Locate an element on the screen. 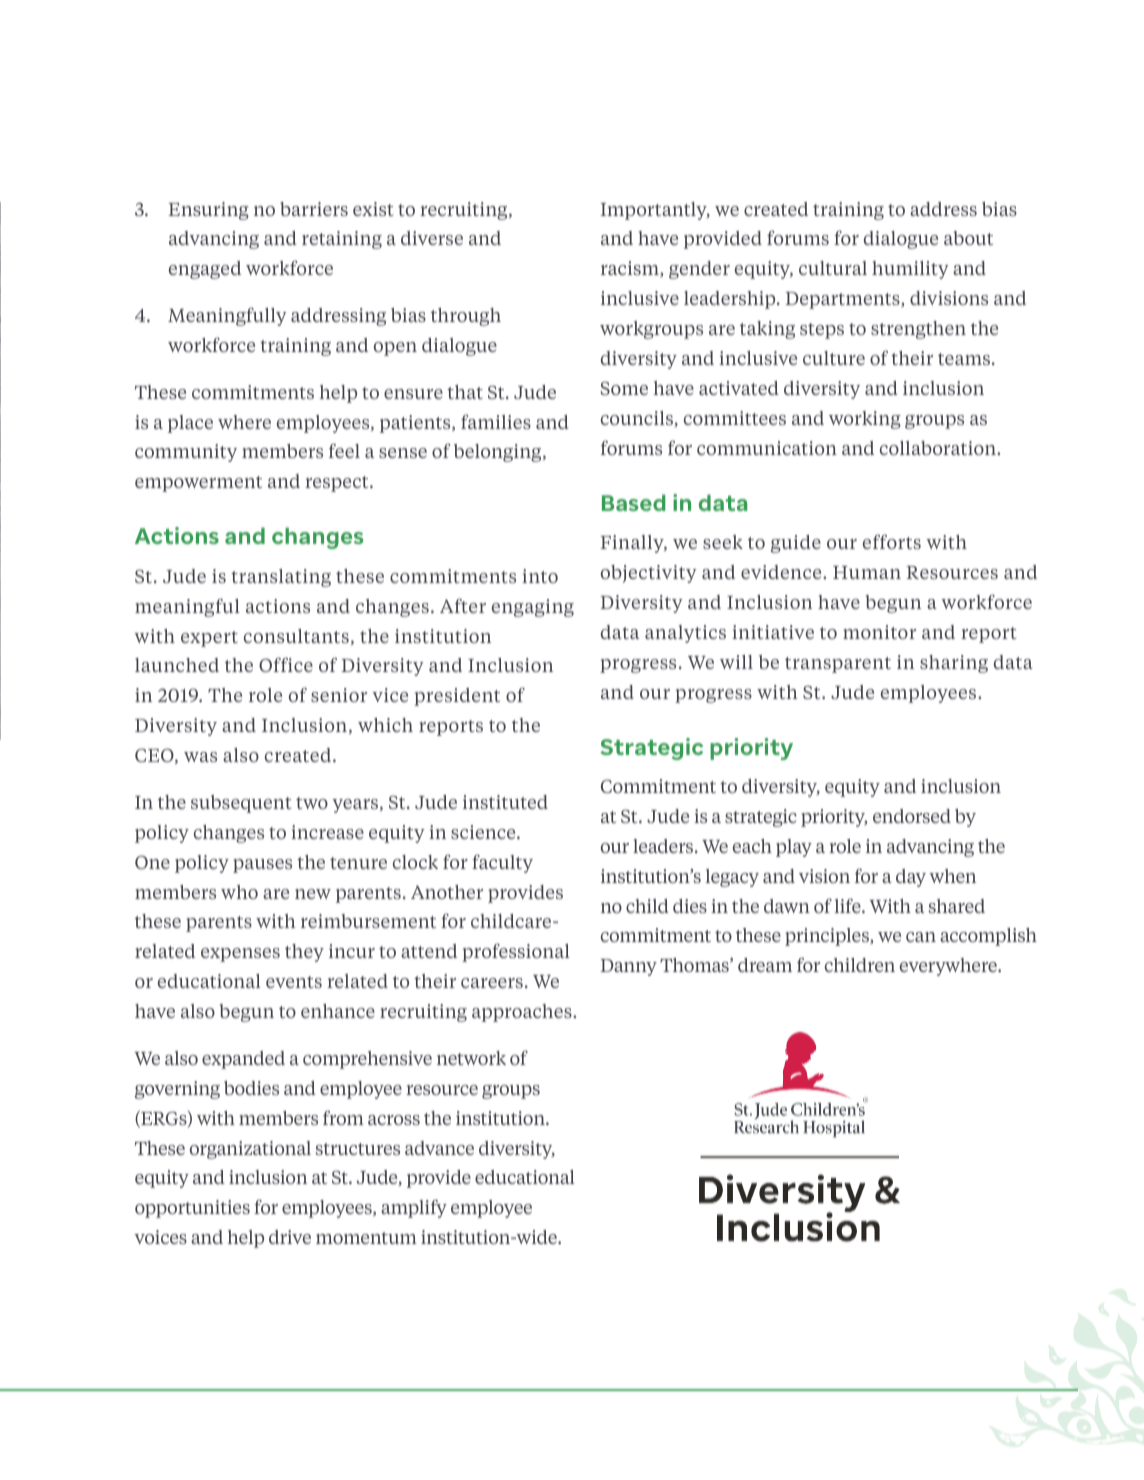 Image resolution: width=1144 pixels, height=1480 pixels. amplify is located at coordinates (414, 1208).
